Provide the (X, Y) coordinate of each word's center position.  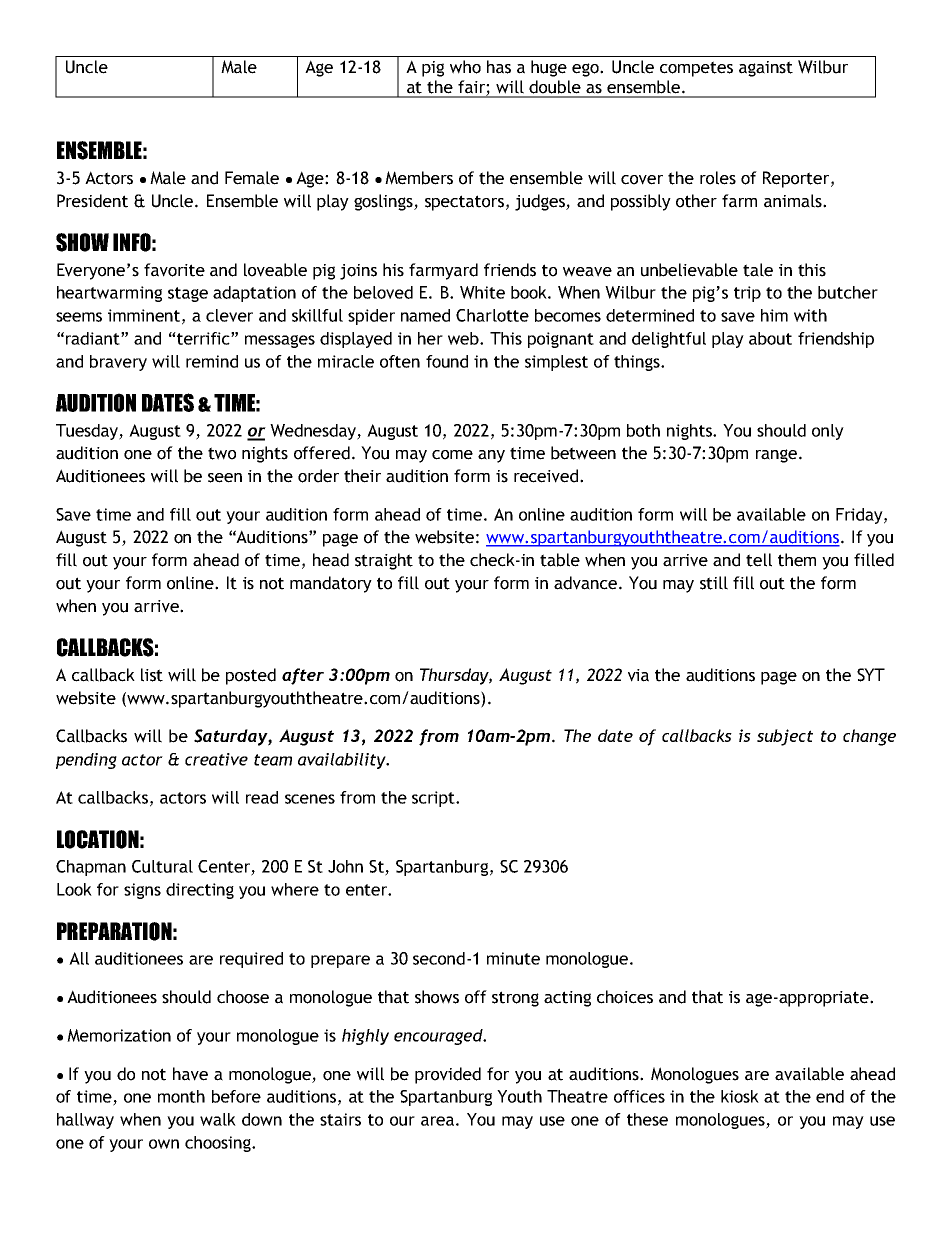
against (766, 69)
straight (384, 561)
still (714, 583)
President (92, 201)
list (152, 675)
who (465, 67)
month (181, 1096)
